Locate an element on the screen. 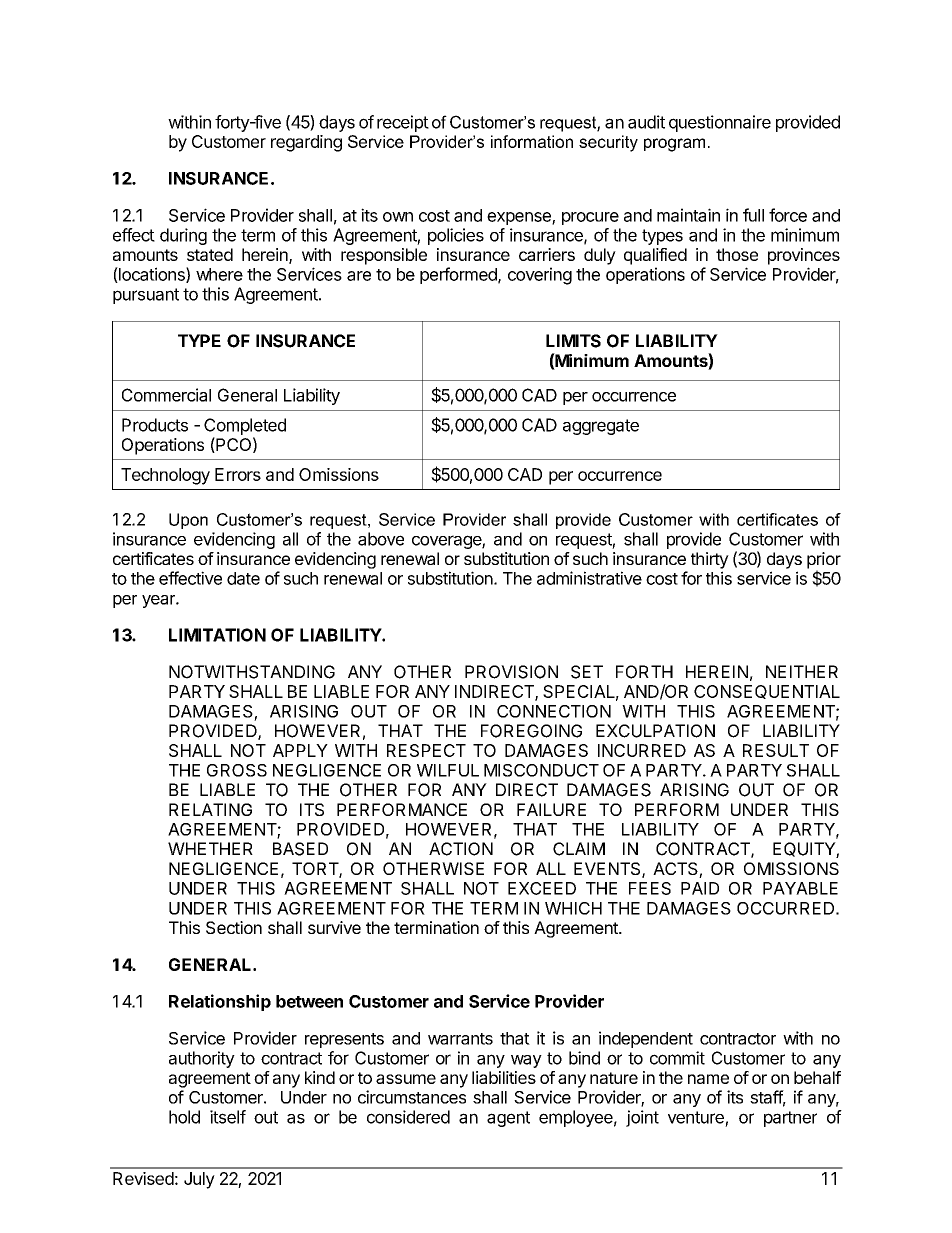  agent is located at coordinates (508, 1119).
